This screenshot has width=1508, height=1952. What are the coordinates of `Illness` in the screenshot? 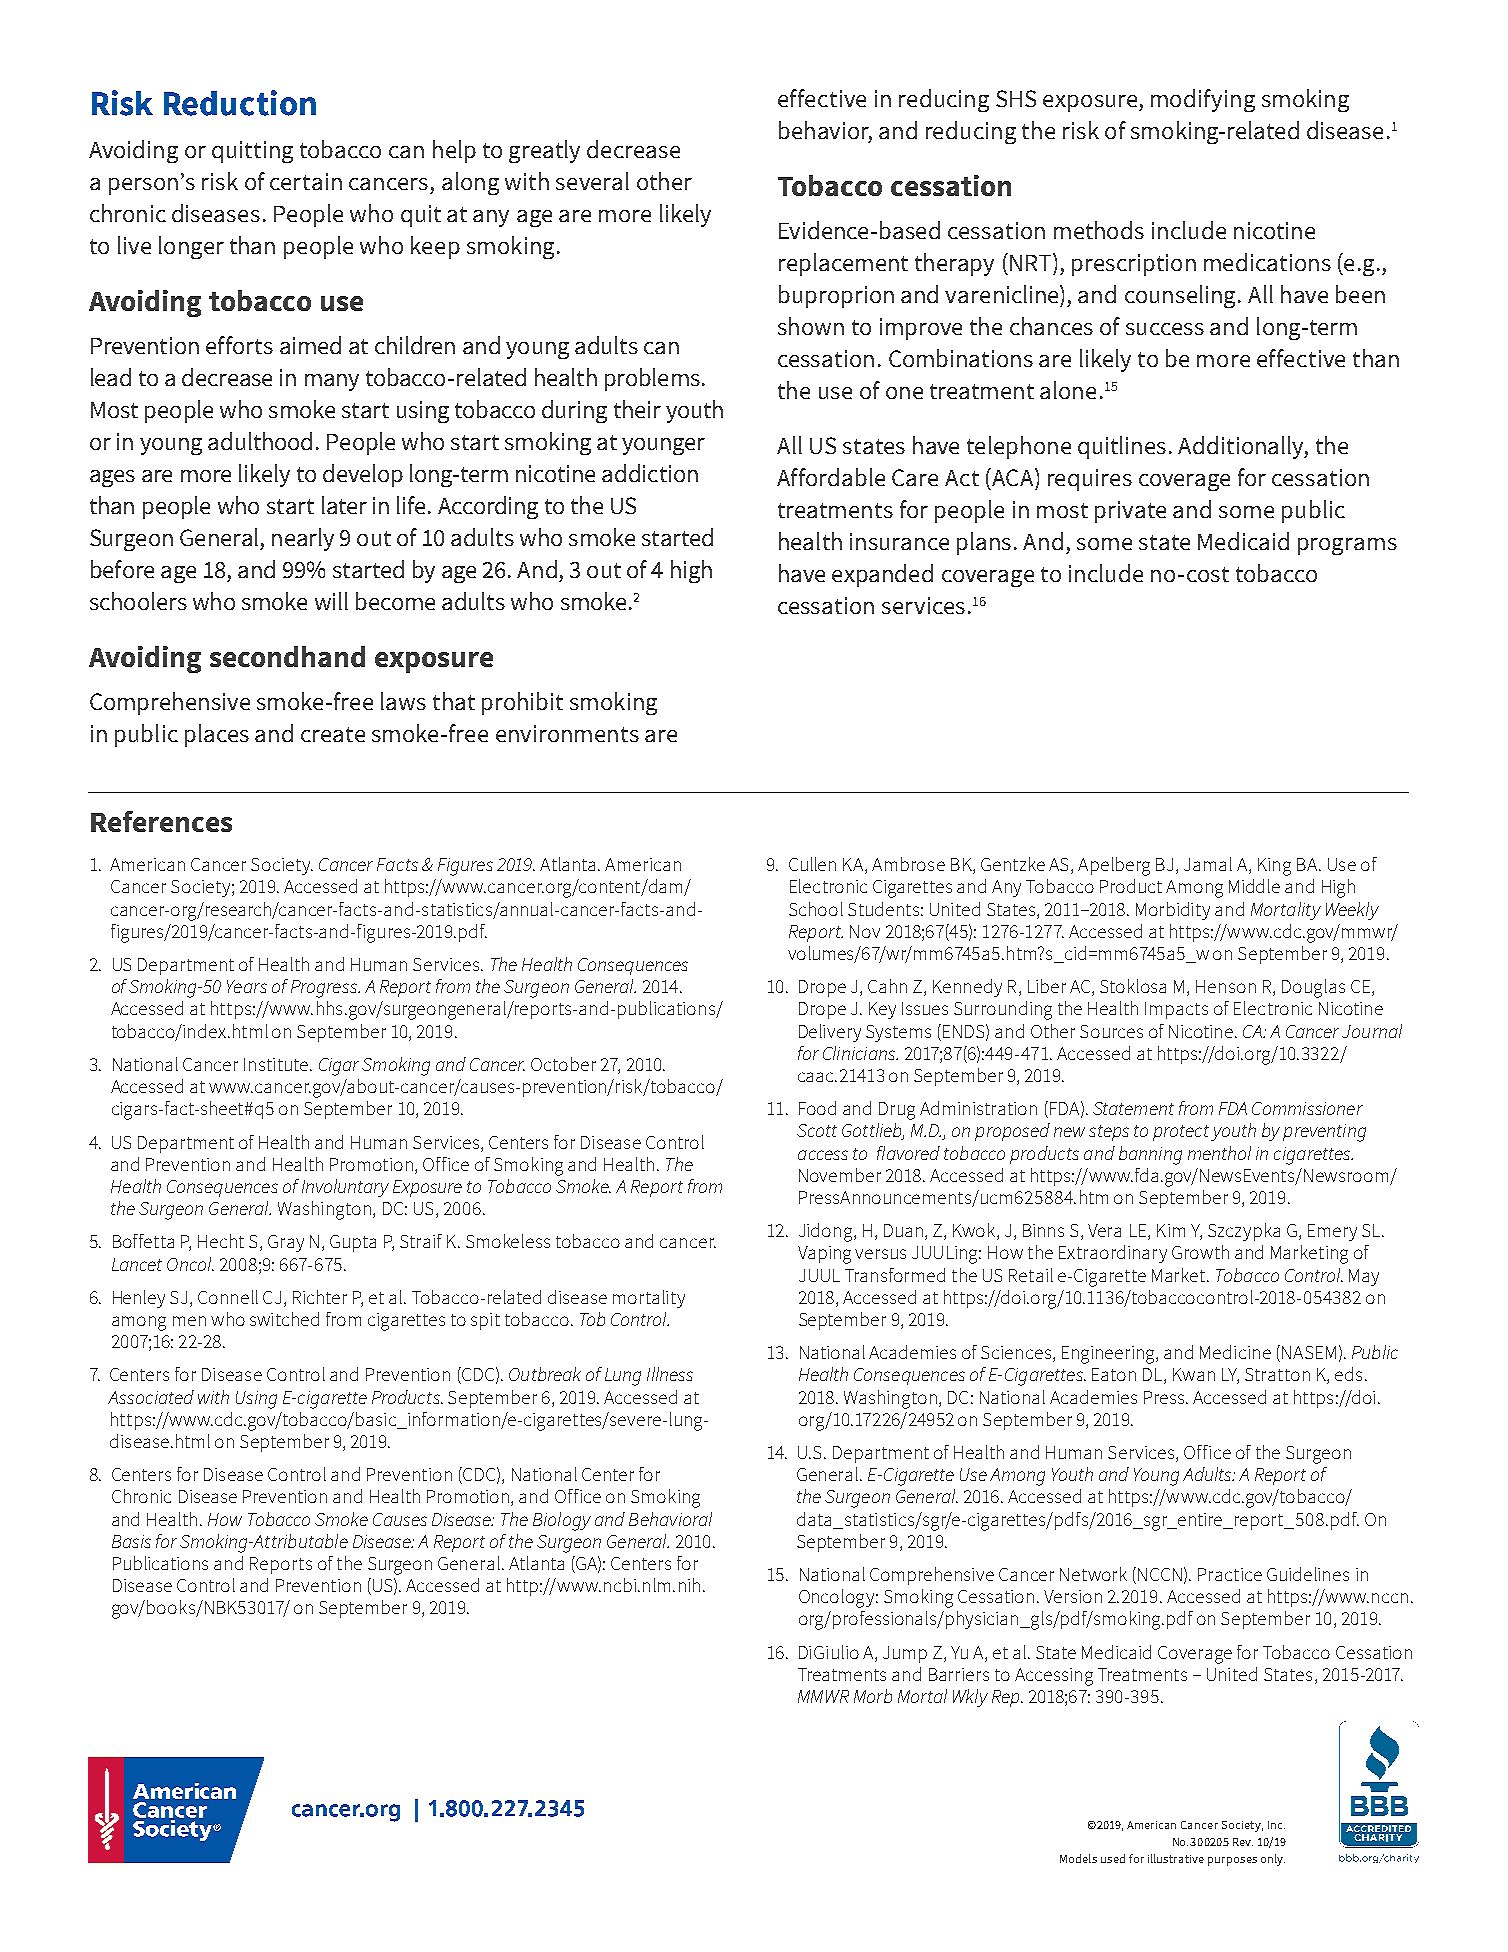 It's located at (670, 1374).
